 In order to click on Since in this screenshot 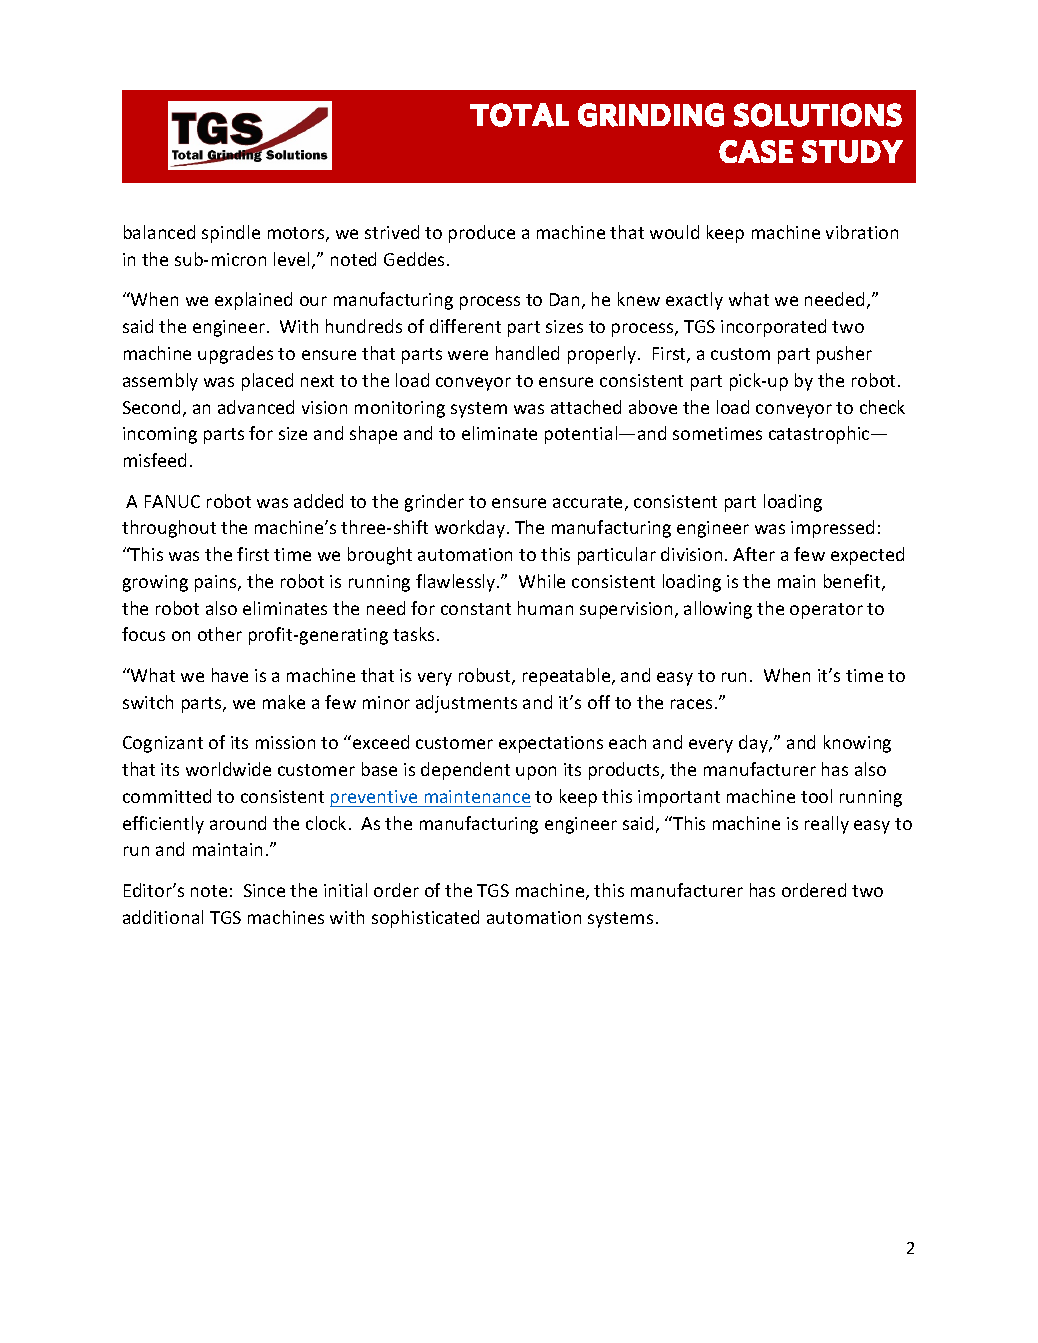, I will do `click(264, 890)`.
